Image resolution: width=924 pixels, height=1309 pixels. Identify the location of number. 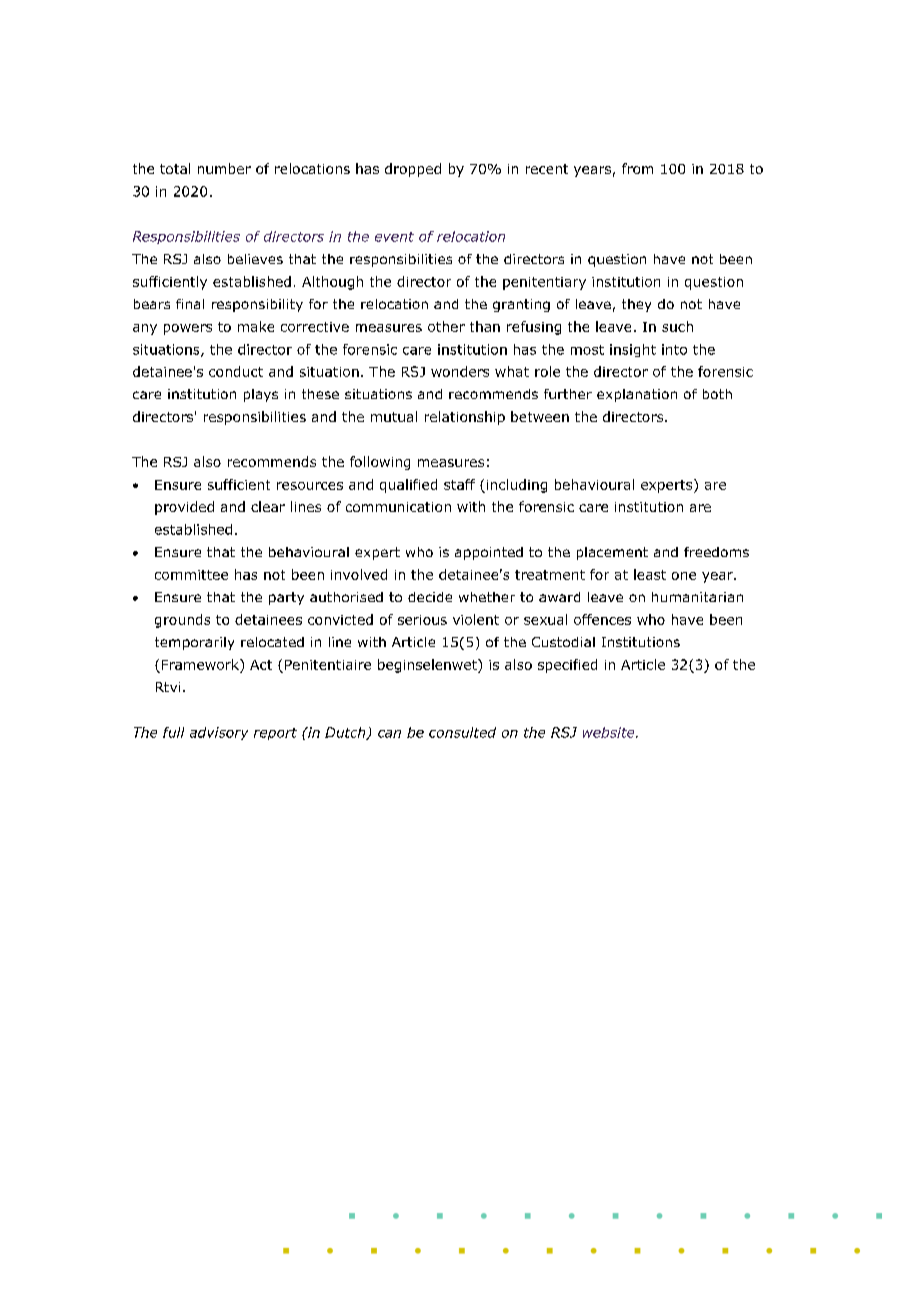
(224, 168).
